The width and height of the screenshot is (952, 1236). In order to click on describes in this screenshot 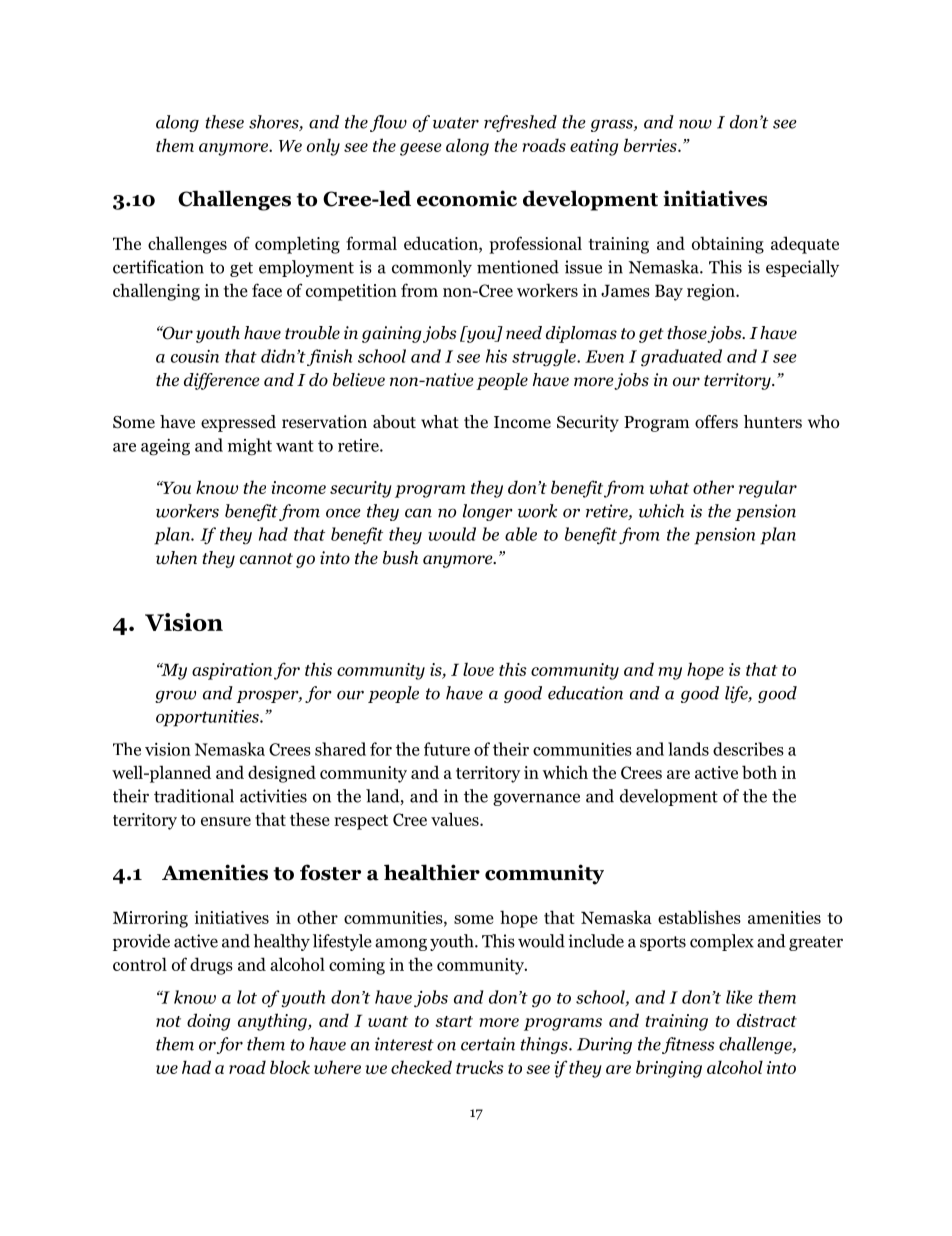, I will do `click(748, 749)`.
